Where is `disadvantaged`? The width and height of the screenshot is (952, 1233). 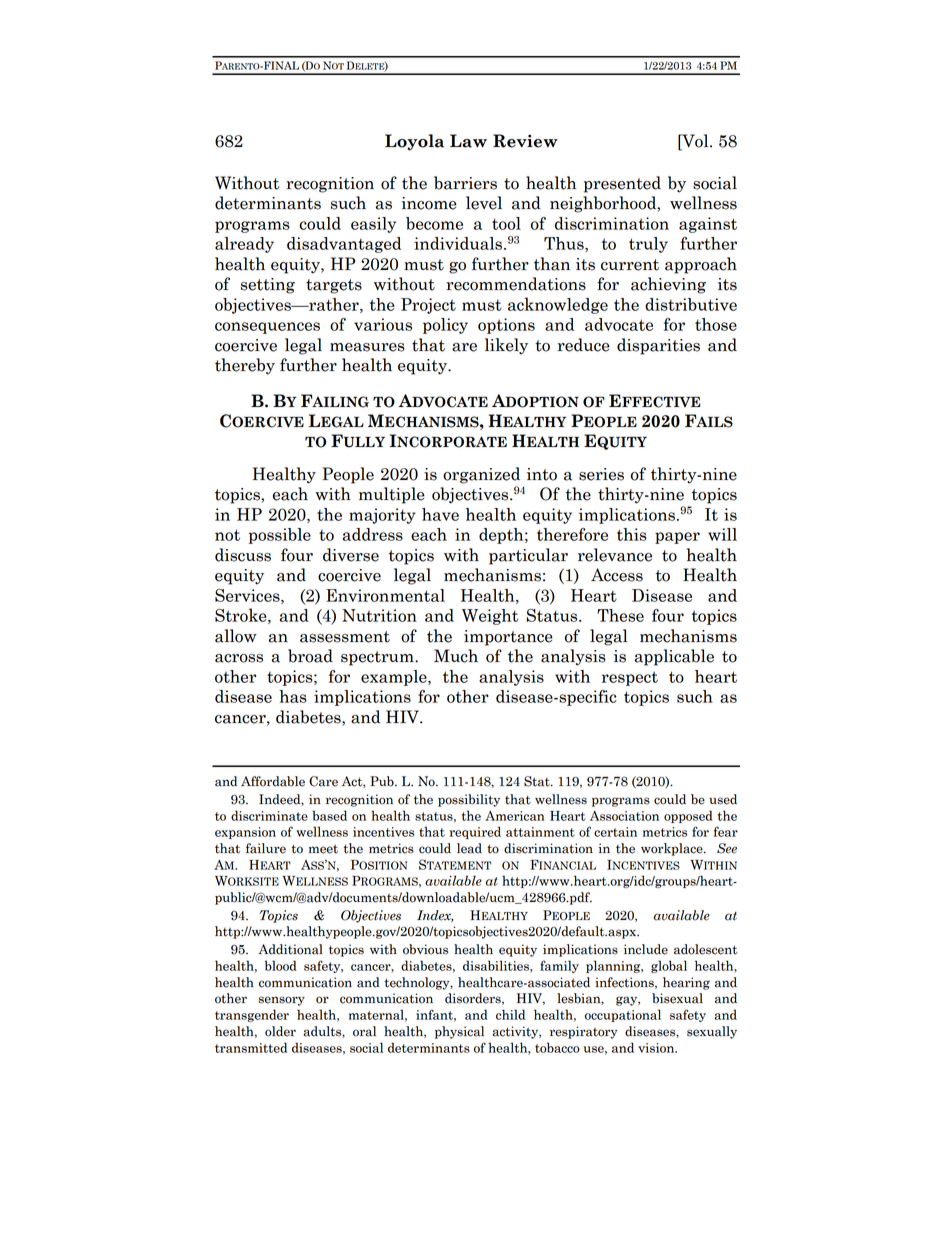
disadvantaged is located at coordinates (344, 245).
